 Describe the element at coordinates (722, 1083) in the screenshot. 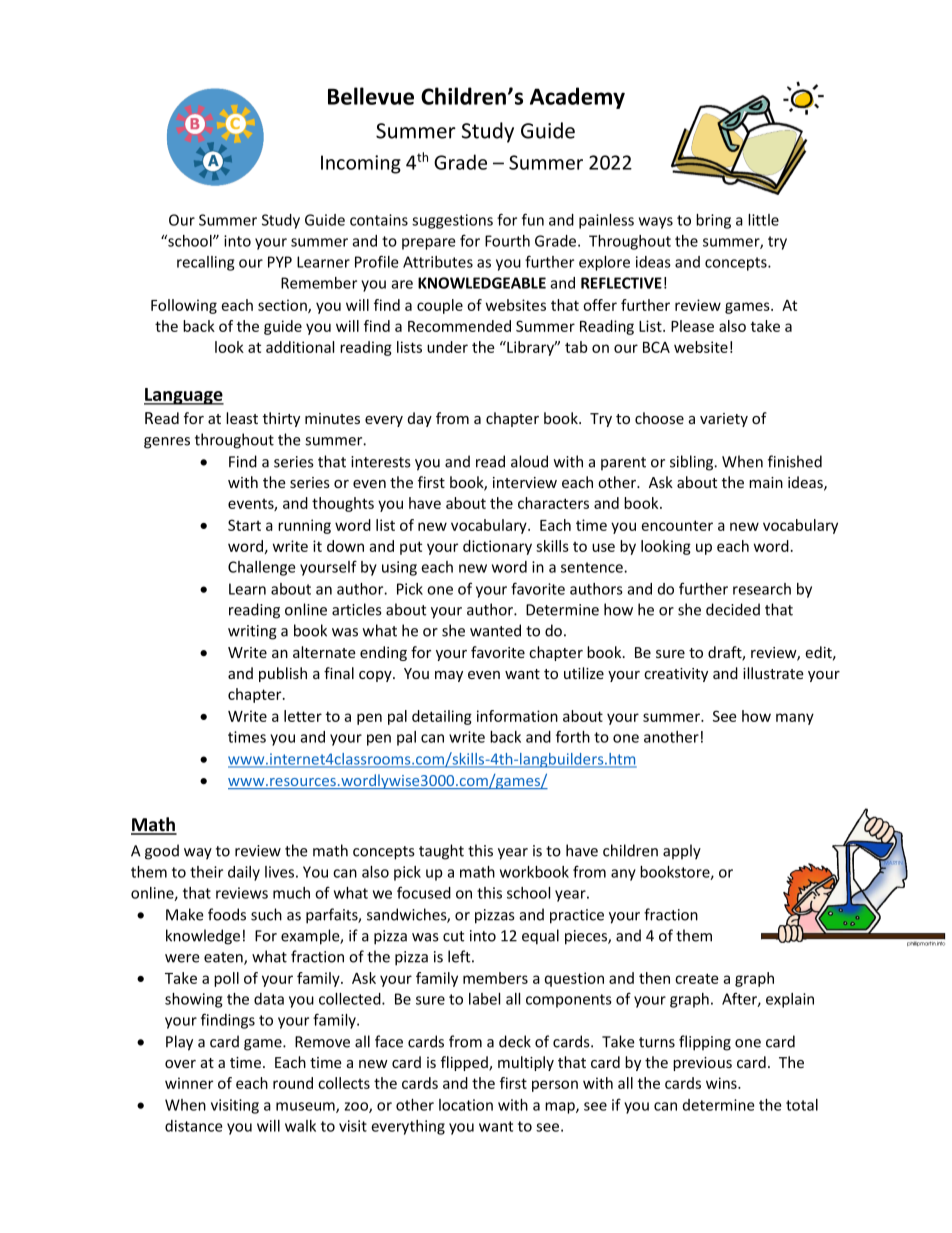

I see `wins` at that location.
